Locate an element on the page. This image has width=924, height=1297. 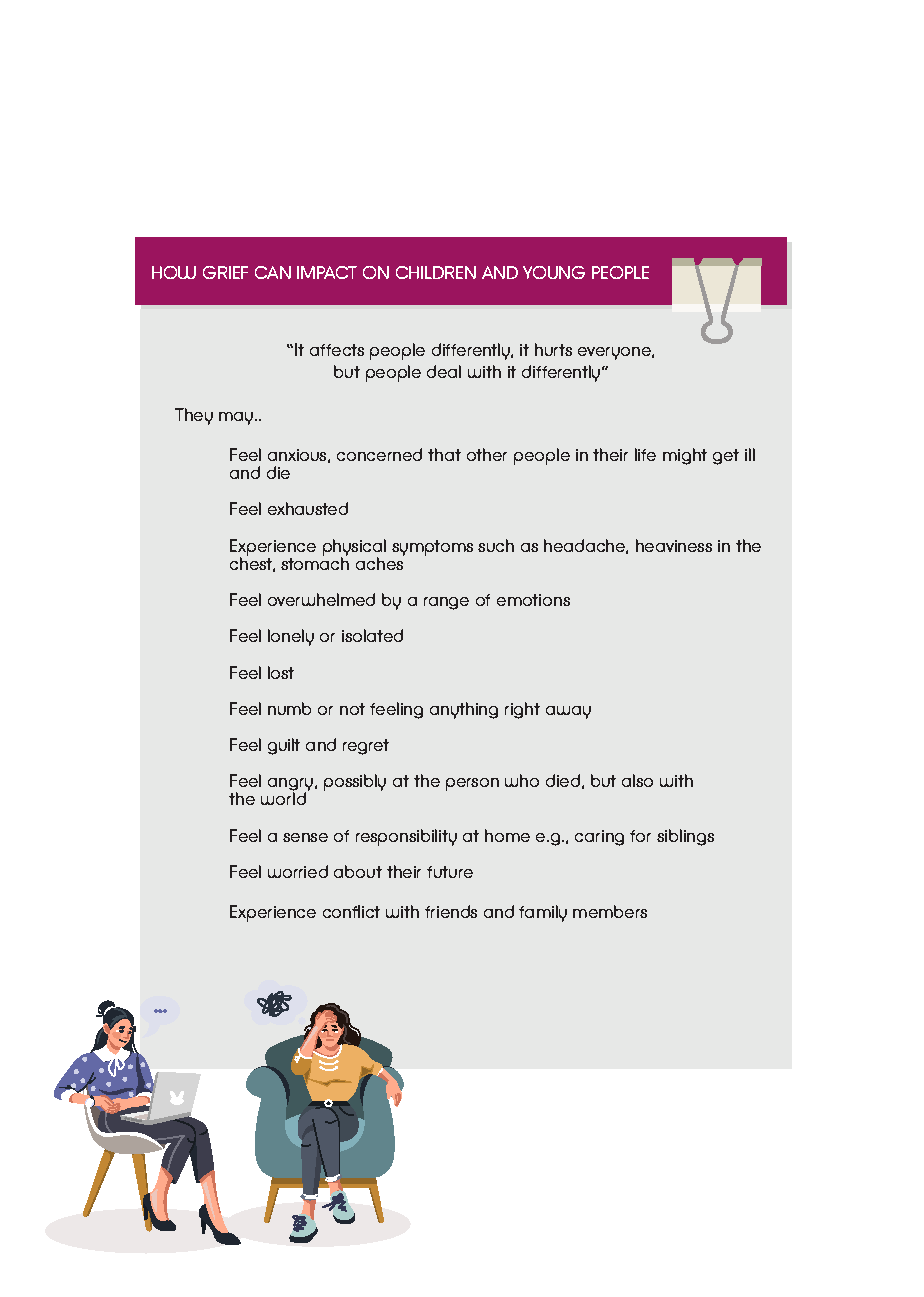
overwhelmed is located at coordinates (321, 599).
